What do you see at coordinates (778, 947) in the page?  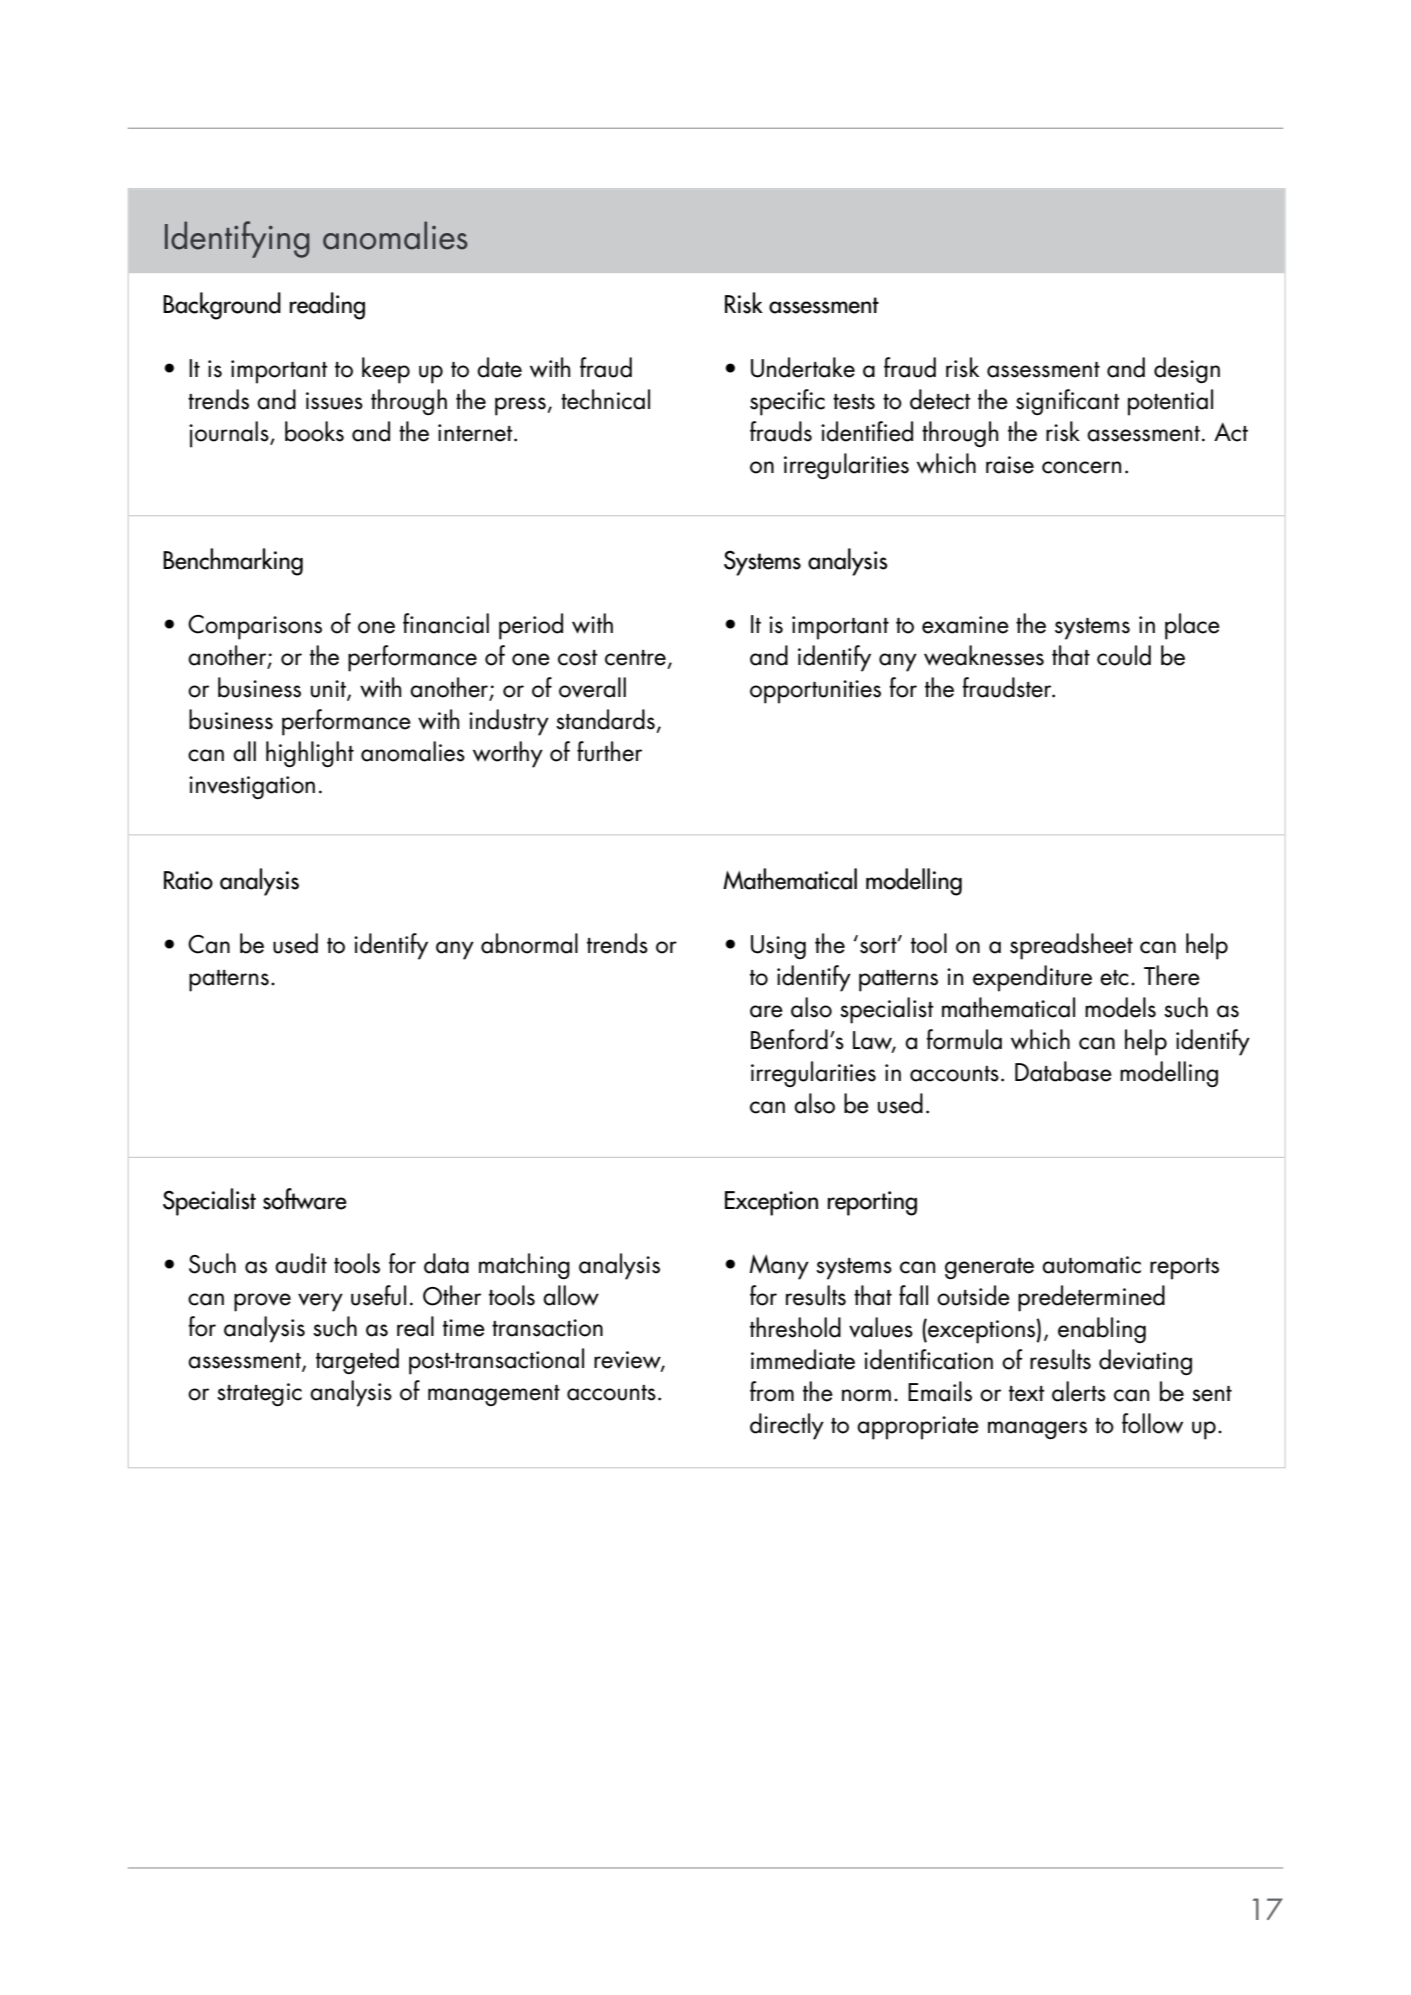 I see `Using` at bounding box center [778, 947].
